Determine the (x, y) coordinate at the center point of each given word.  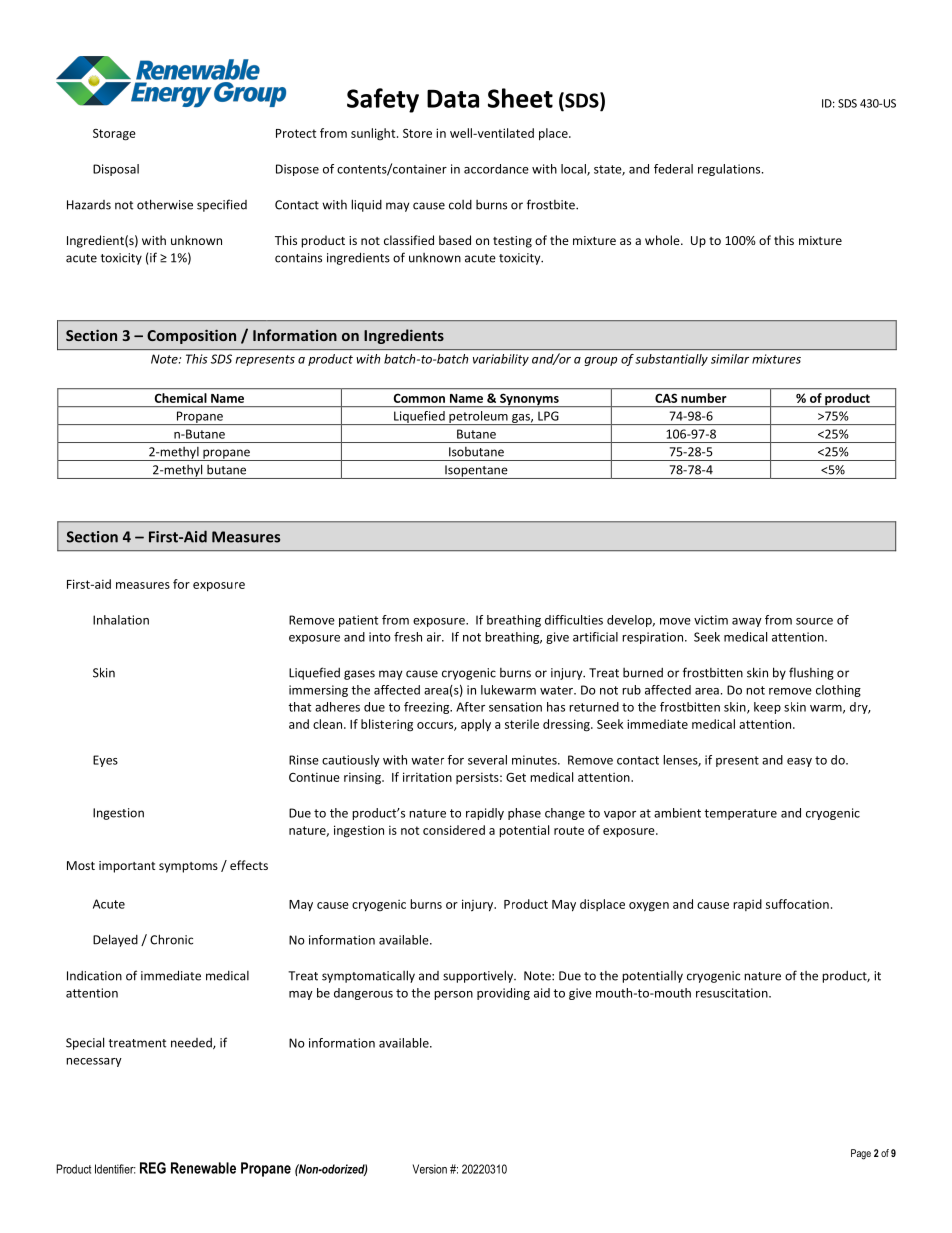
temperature (740, 814)
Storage (114, 135)
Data (453, 98)
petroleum (478, 418)
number (703, 398)
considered (454, 830)
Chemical (181, 398)
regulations (730, 170)
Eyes (105, 761)
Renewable (203, 1168)
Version (430, 1169)
